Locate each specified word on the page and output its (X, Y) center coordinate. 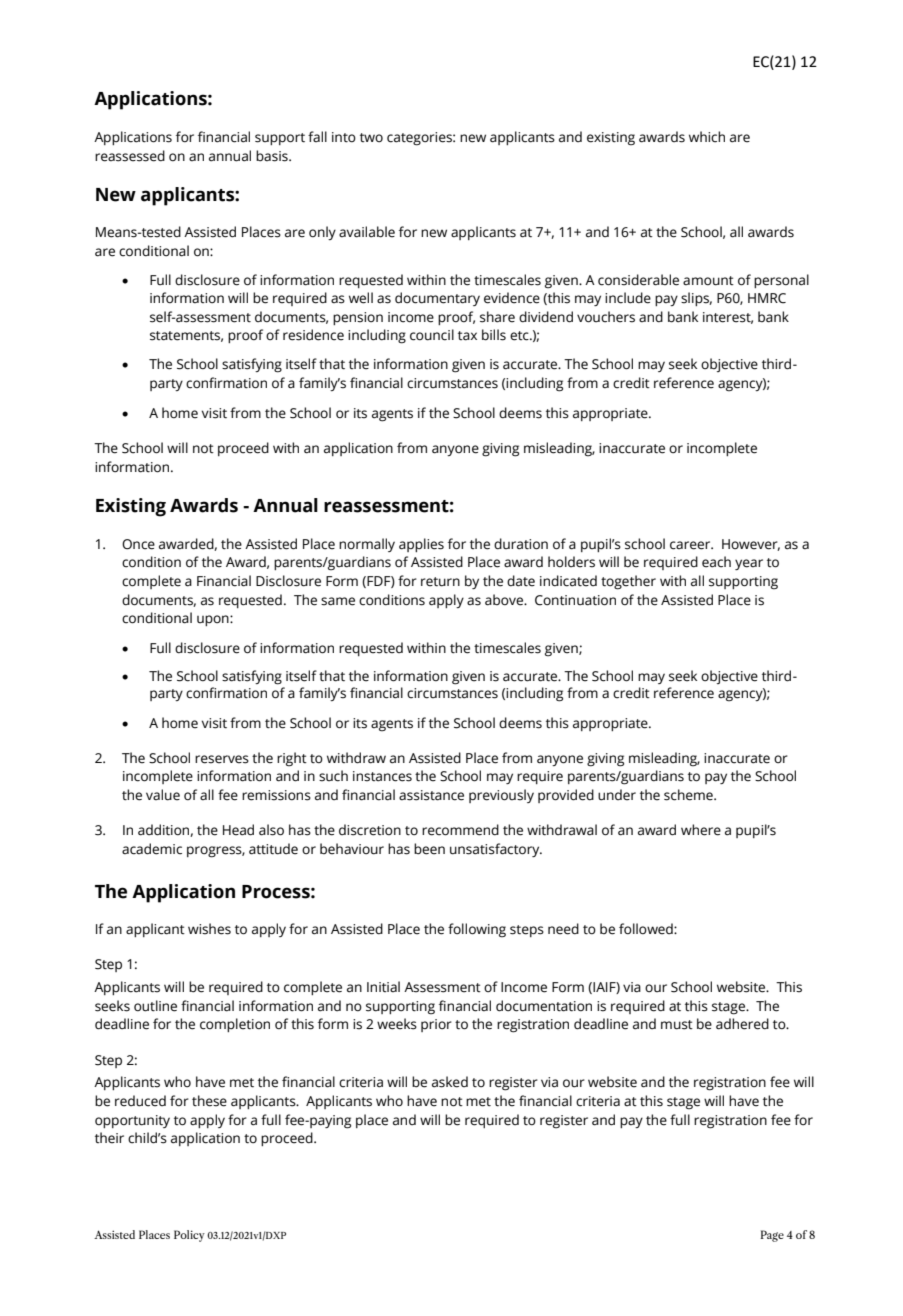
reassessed (130, 156)
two (371, 138)
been (429, 849)
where (701, 830)
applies (421, 545)
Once (138, 544)
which (707, 137)
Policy (189, 1236)
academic (152, 849)
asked (450, 1082)
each (716, 562)
